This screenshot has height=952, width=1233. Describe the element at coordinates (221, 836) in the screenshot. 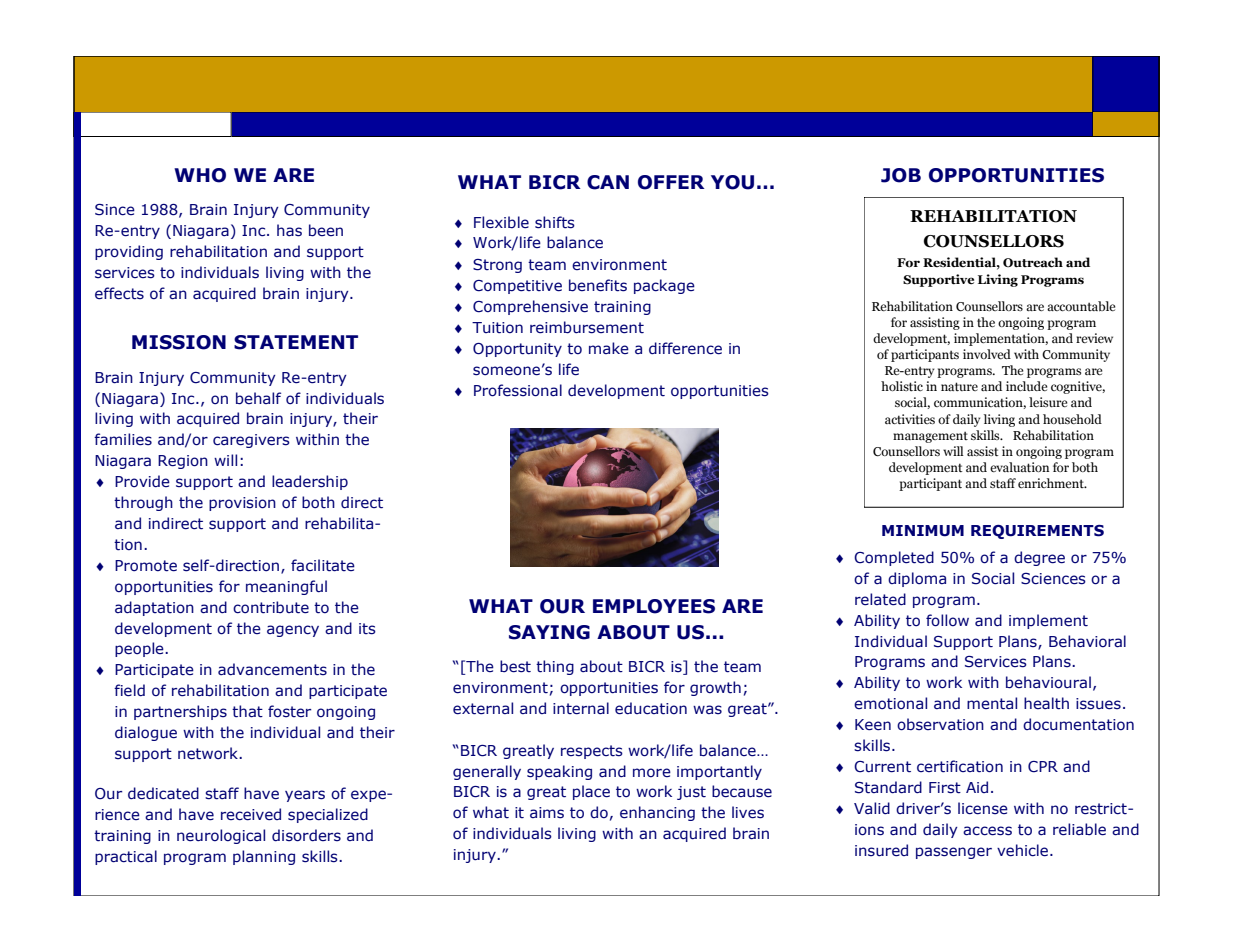

I see `neurological` at that location.
